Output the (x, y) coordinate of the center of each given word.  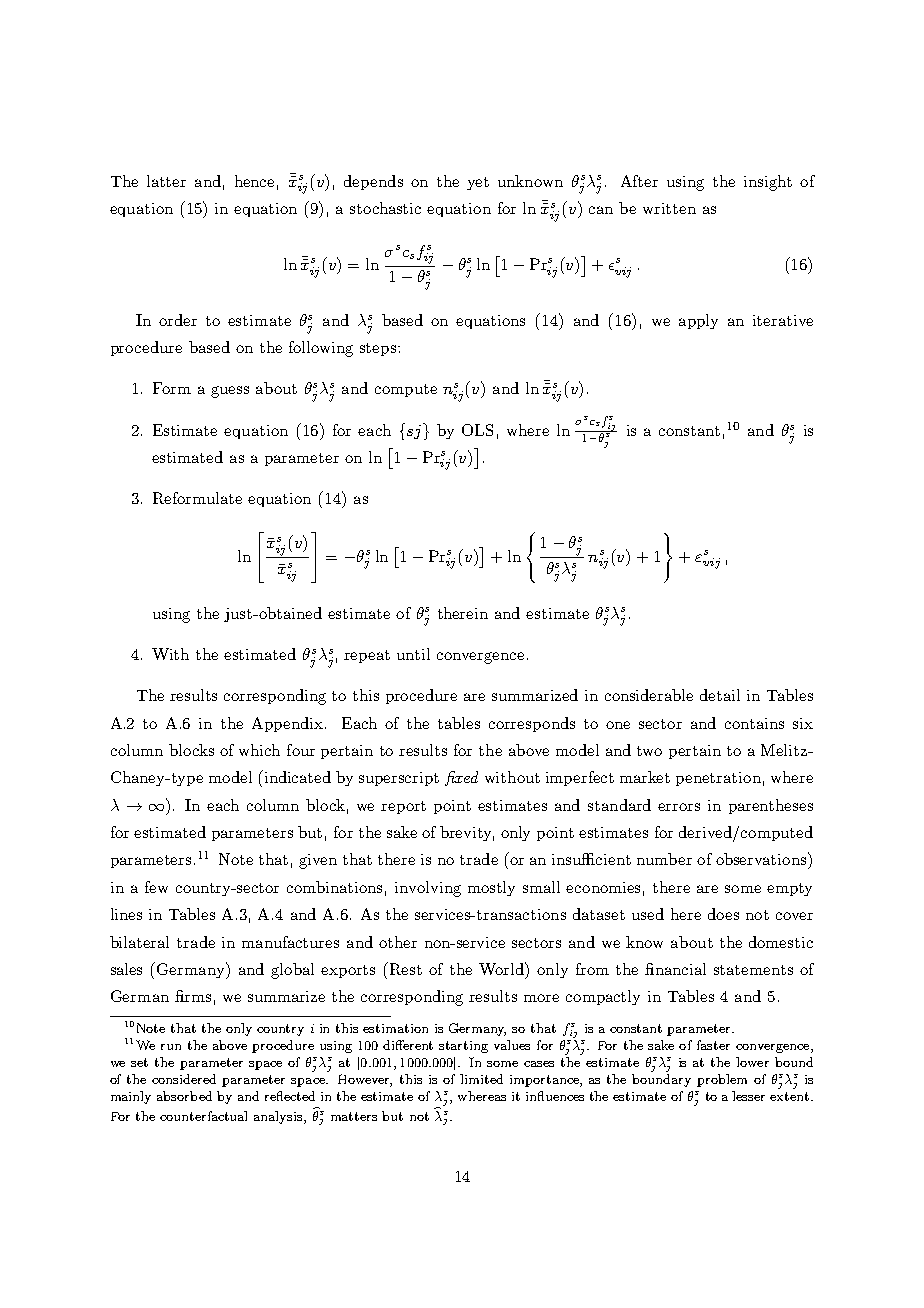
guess (230, 392)
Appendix (289, 724)
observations (762, 858)
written (669, 208)
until (413, 654)
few (156, 887)
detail (720, 695)
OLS (477, 430)
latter (166, 181)
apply (698, 321)
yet (478, 183)
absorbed (184, 1096)
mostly (491, 888)
